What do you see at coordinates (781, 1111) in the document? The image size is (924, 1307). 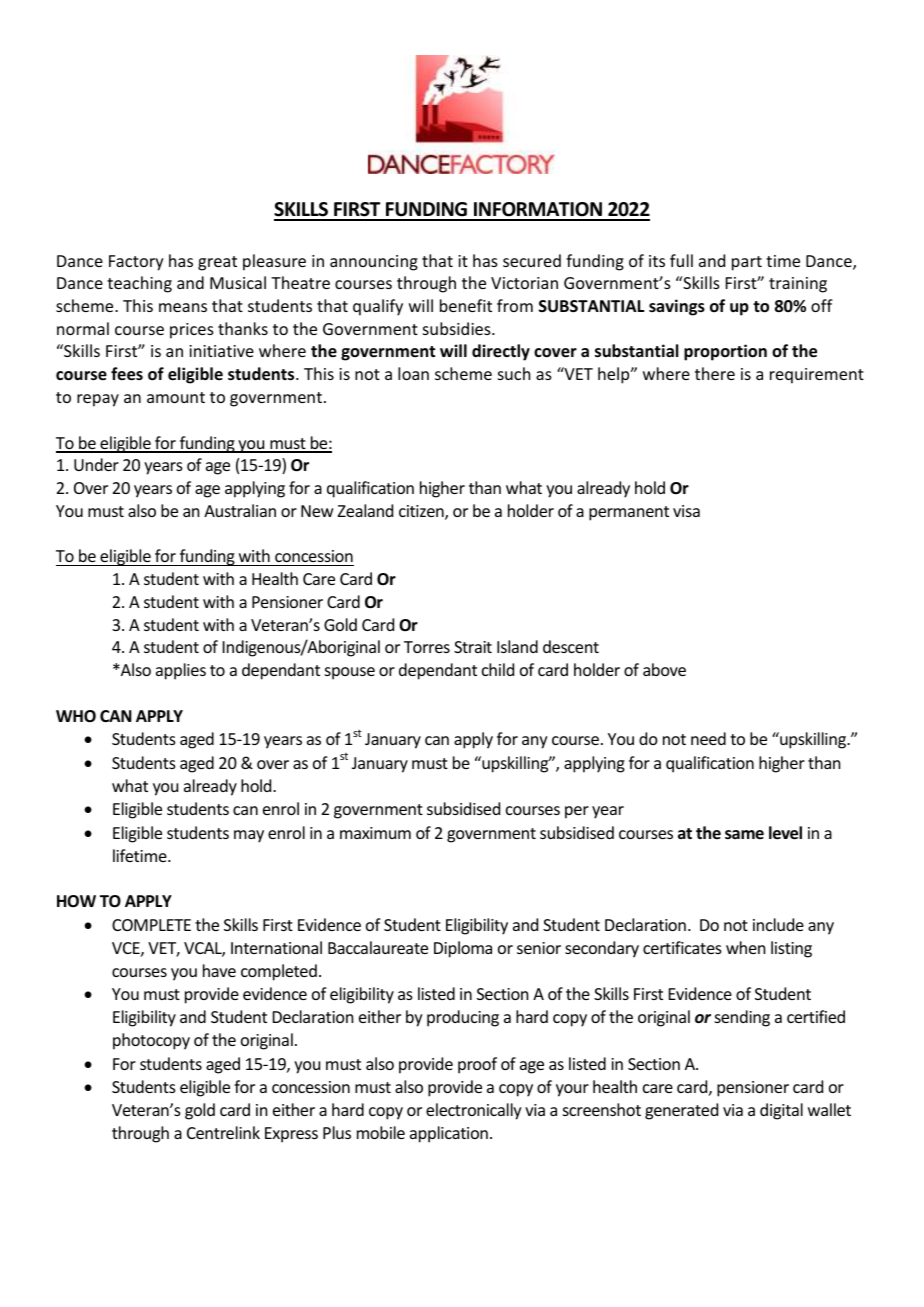 I see `digital` at bounding box center [781, 1111].
